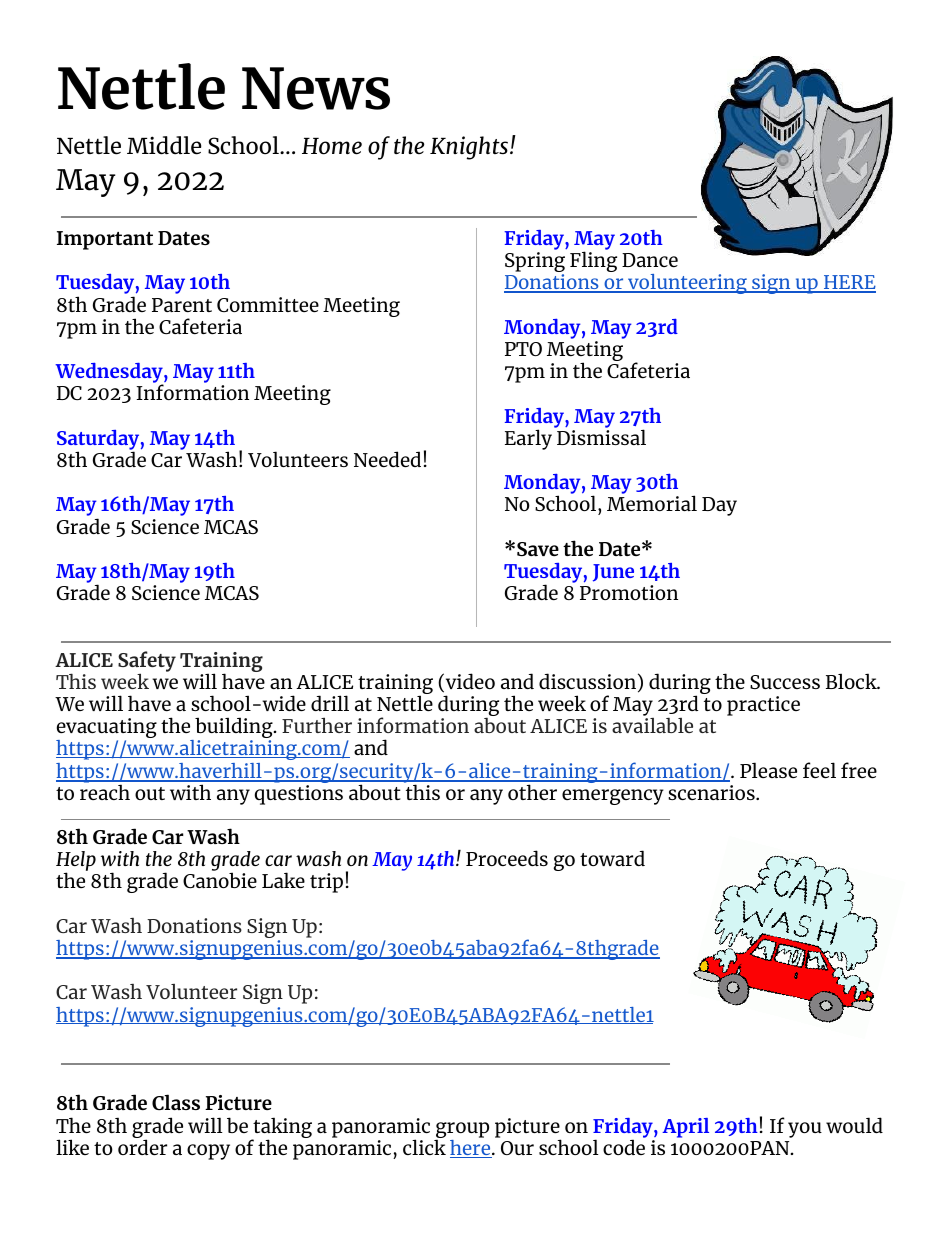 This document has width=952, height=1233. I want to click on Wednesday, so click(110, 374).
